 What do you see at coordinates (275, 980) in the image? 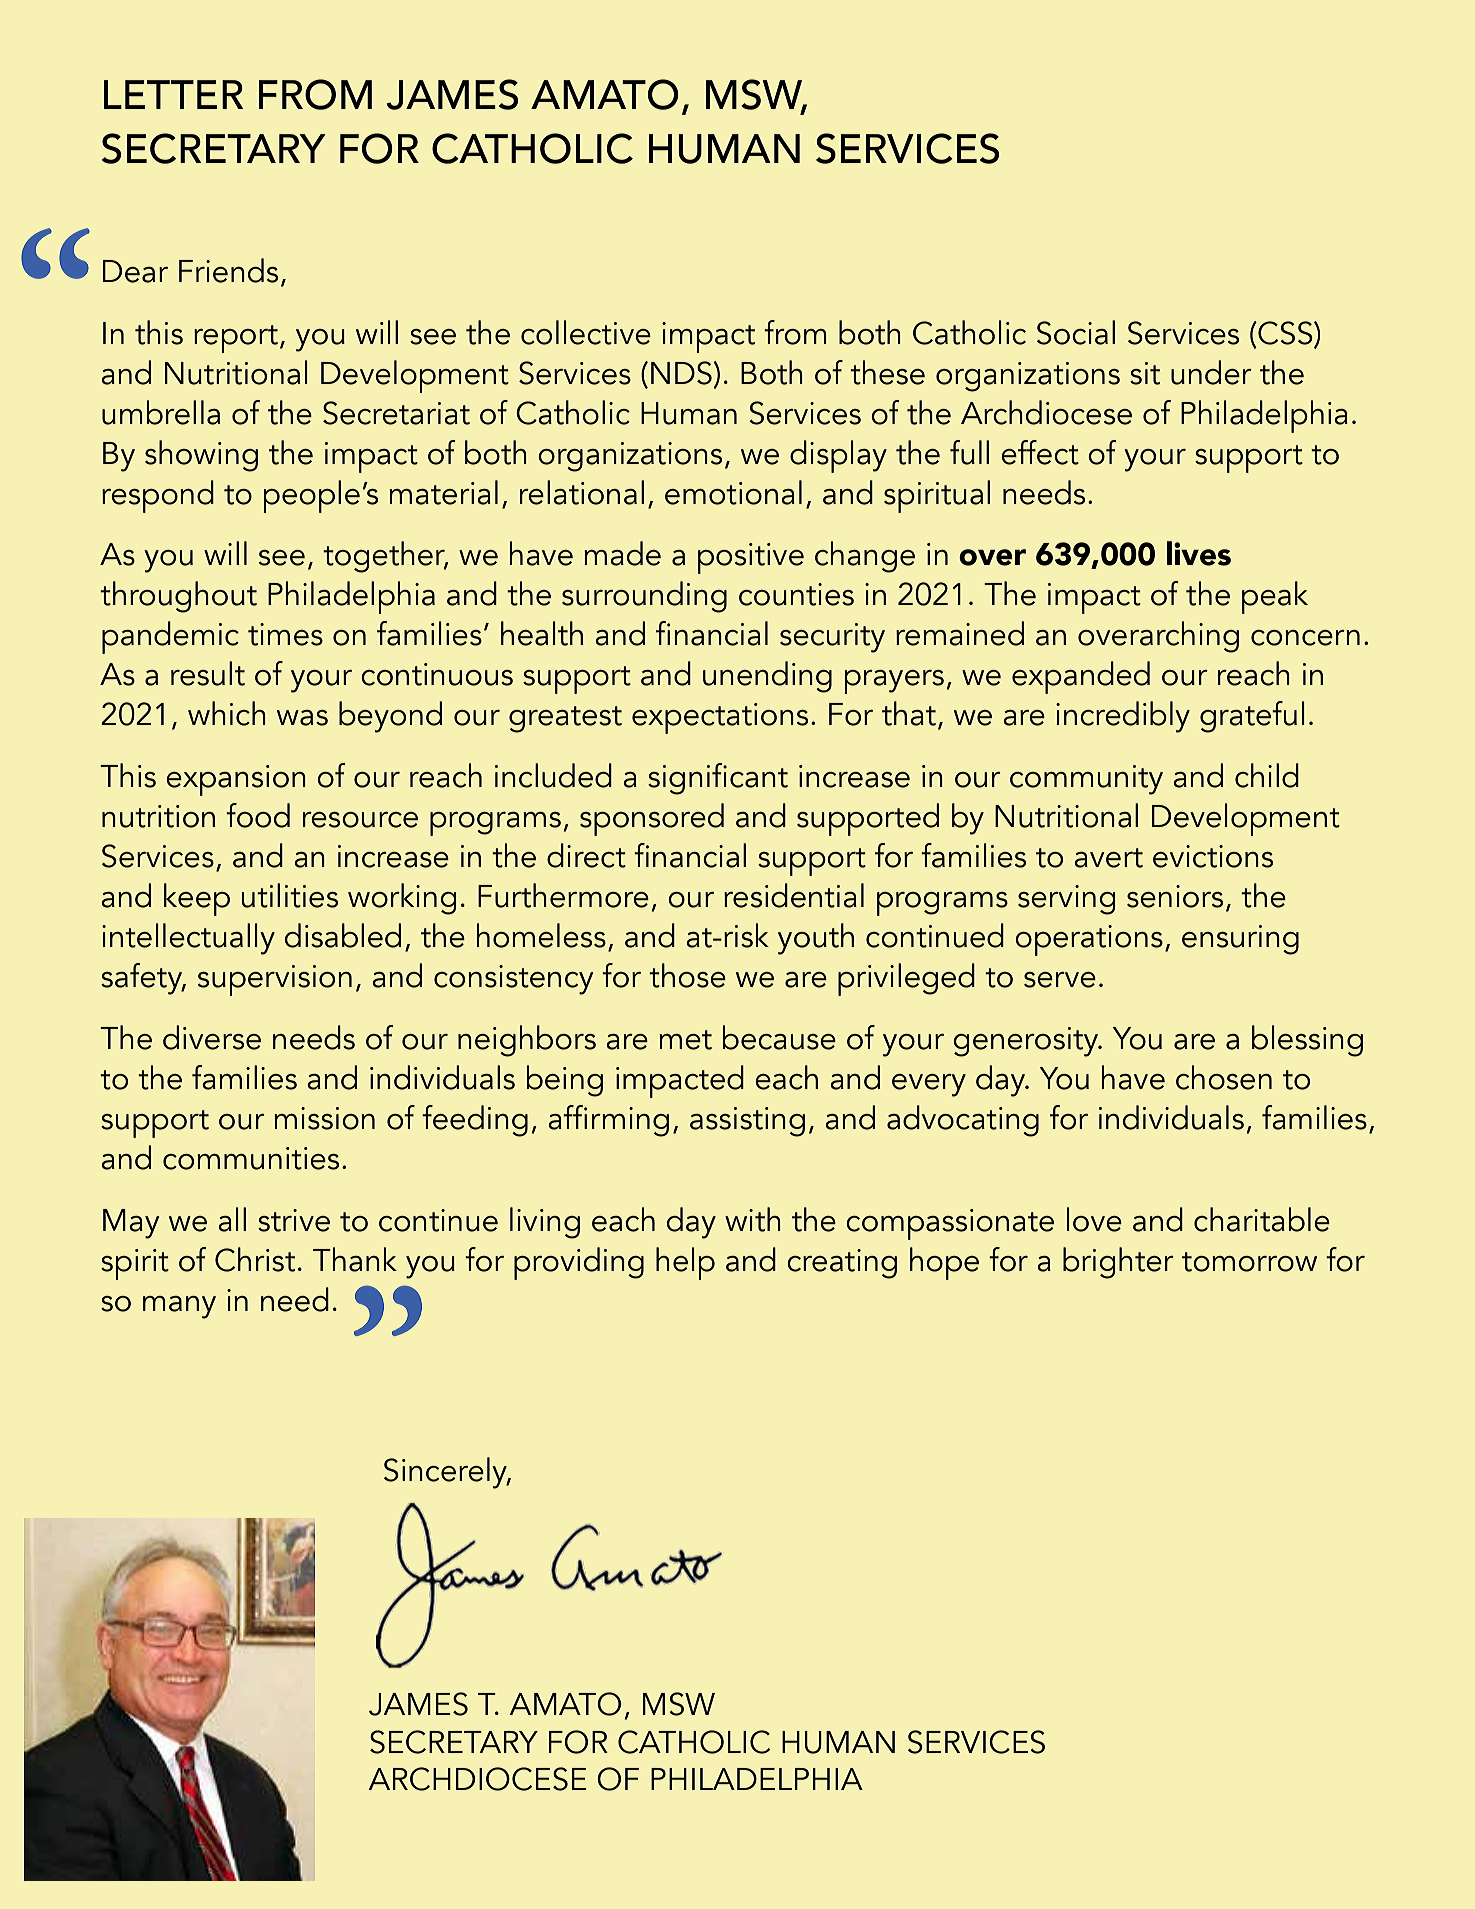
I see `supervision` at bounding box center [275, 980].
